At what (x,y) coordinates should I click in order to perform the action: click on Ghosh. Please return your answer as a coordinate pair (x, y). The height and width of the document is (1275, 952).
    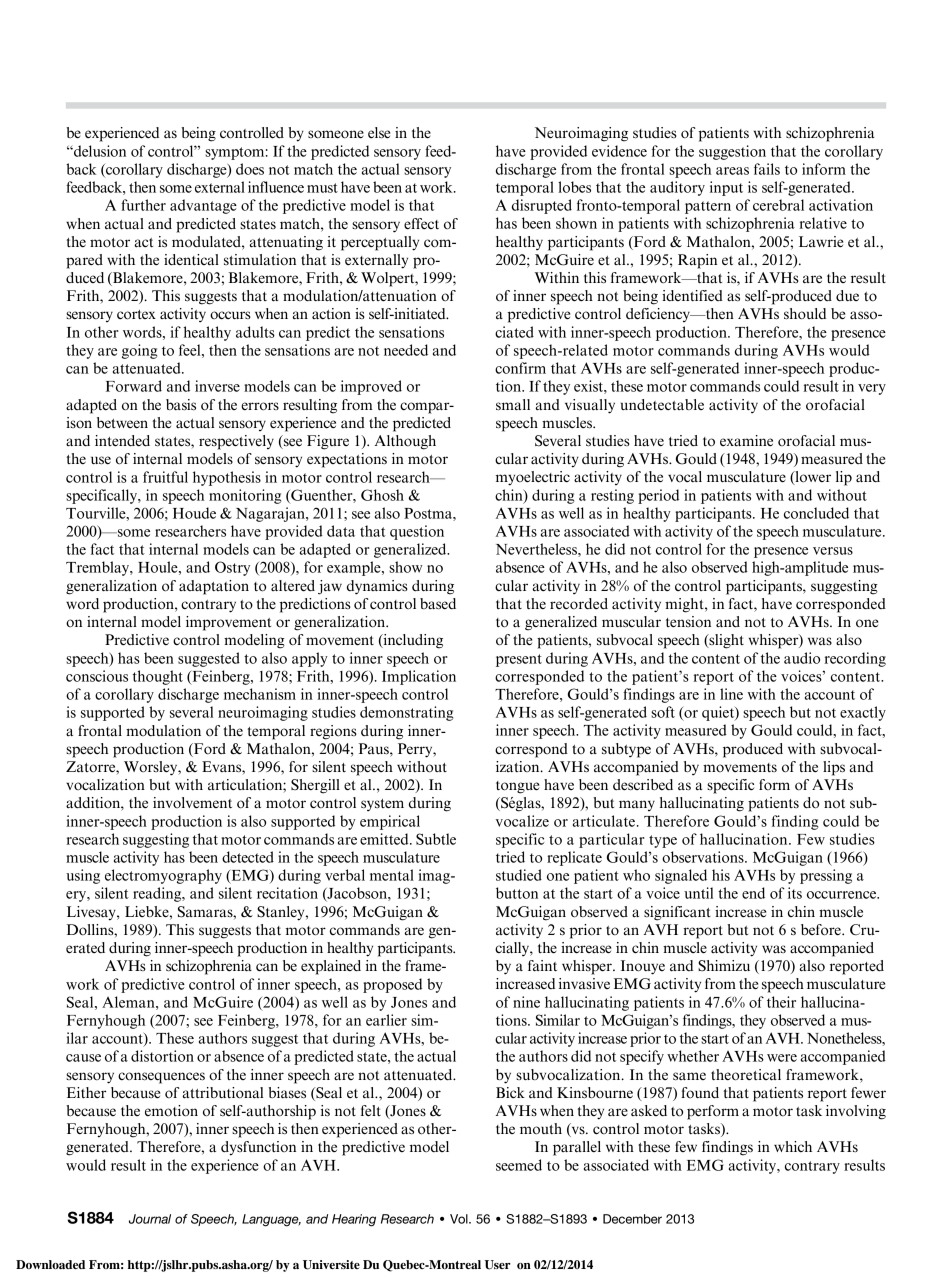
    Looking at the image, I should click on (382, 495).
